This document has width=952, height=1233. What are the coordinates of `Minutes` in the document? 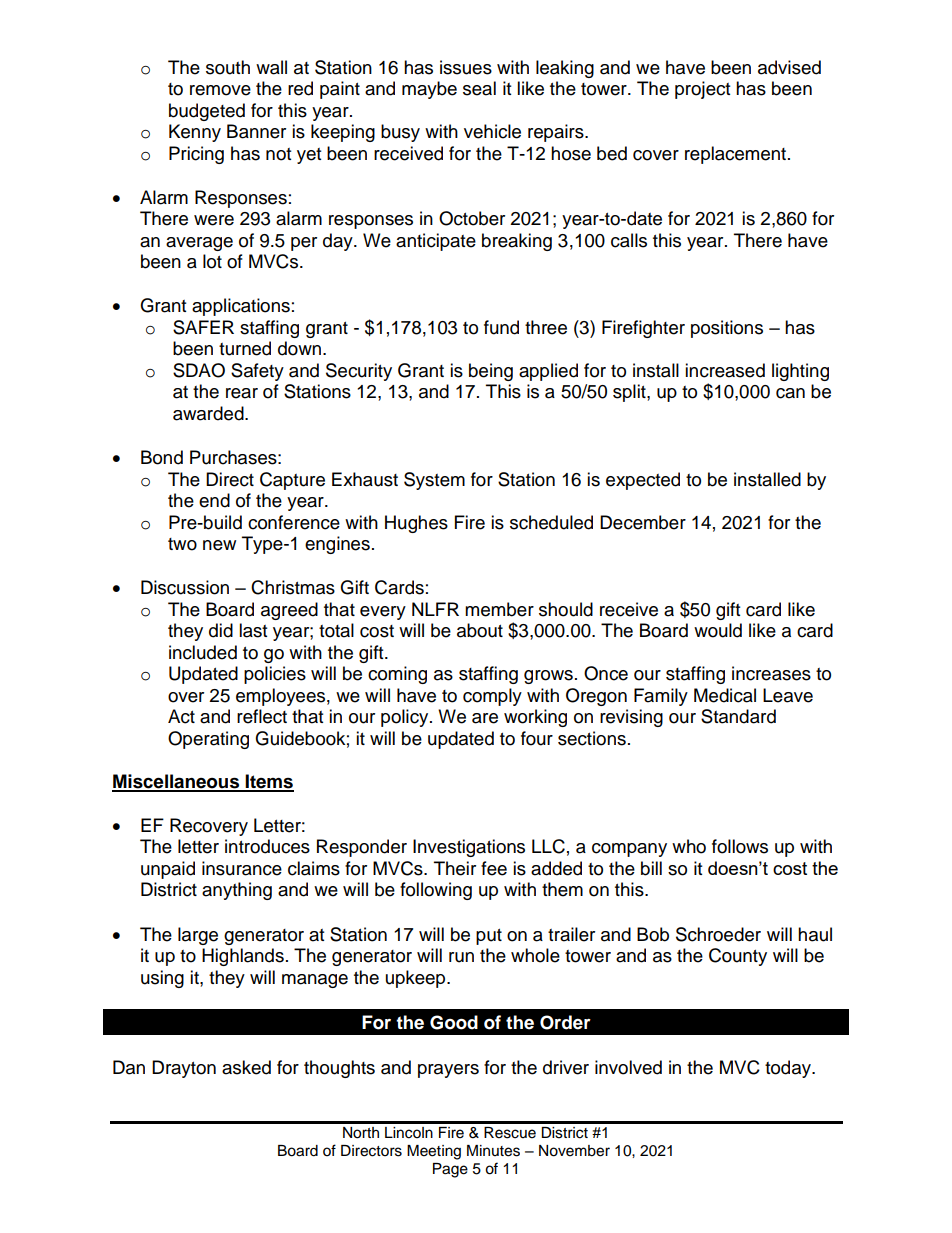 It's located at (493, 1151).
